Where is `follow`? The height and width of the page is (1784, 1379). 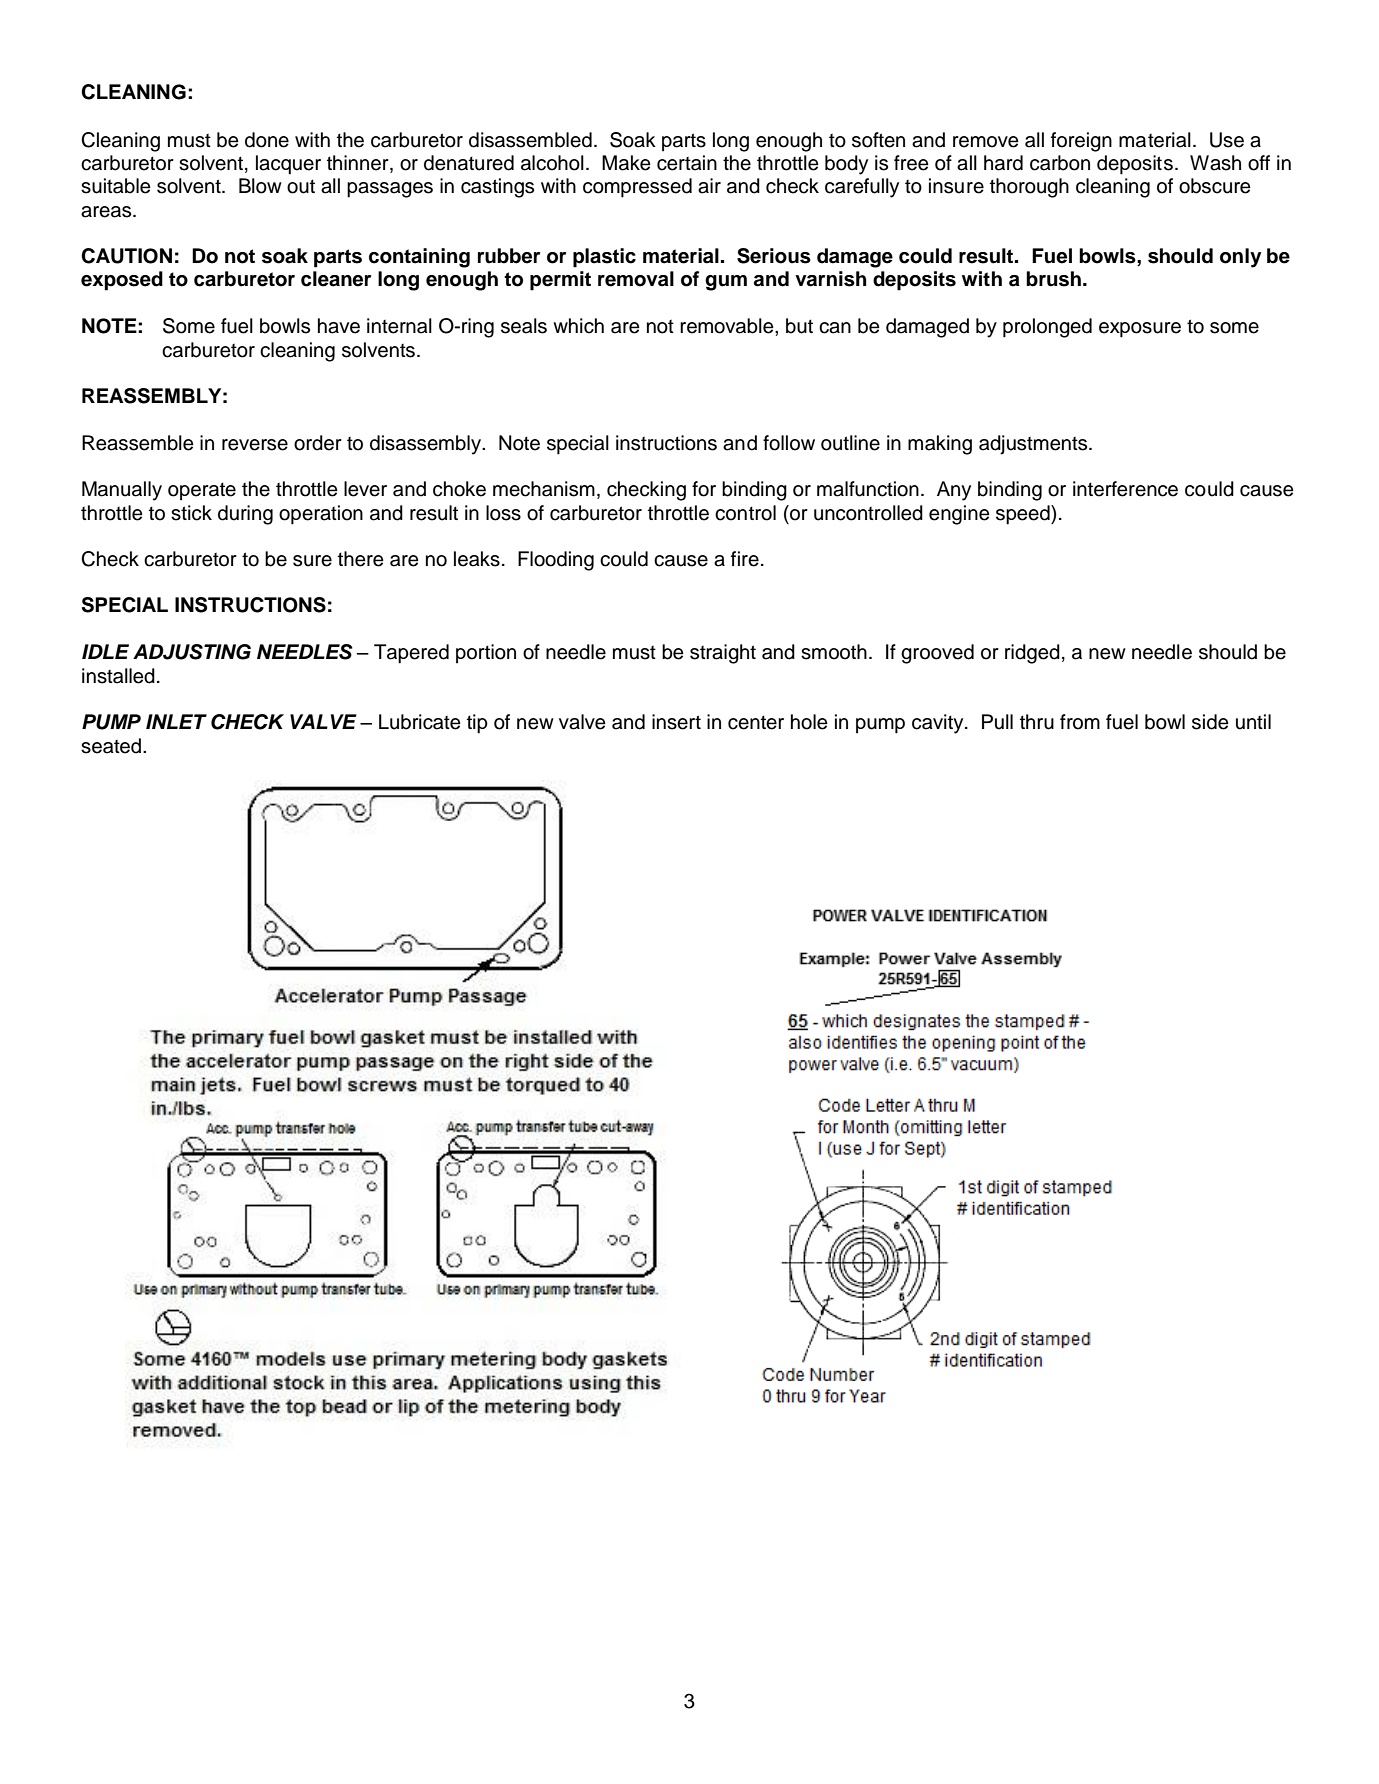
follow is located at coordinates (789, 443).
